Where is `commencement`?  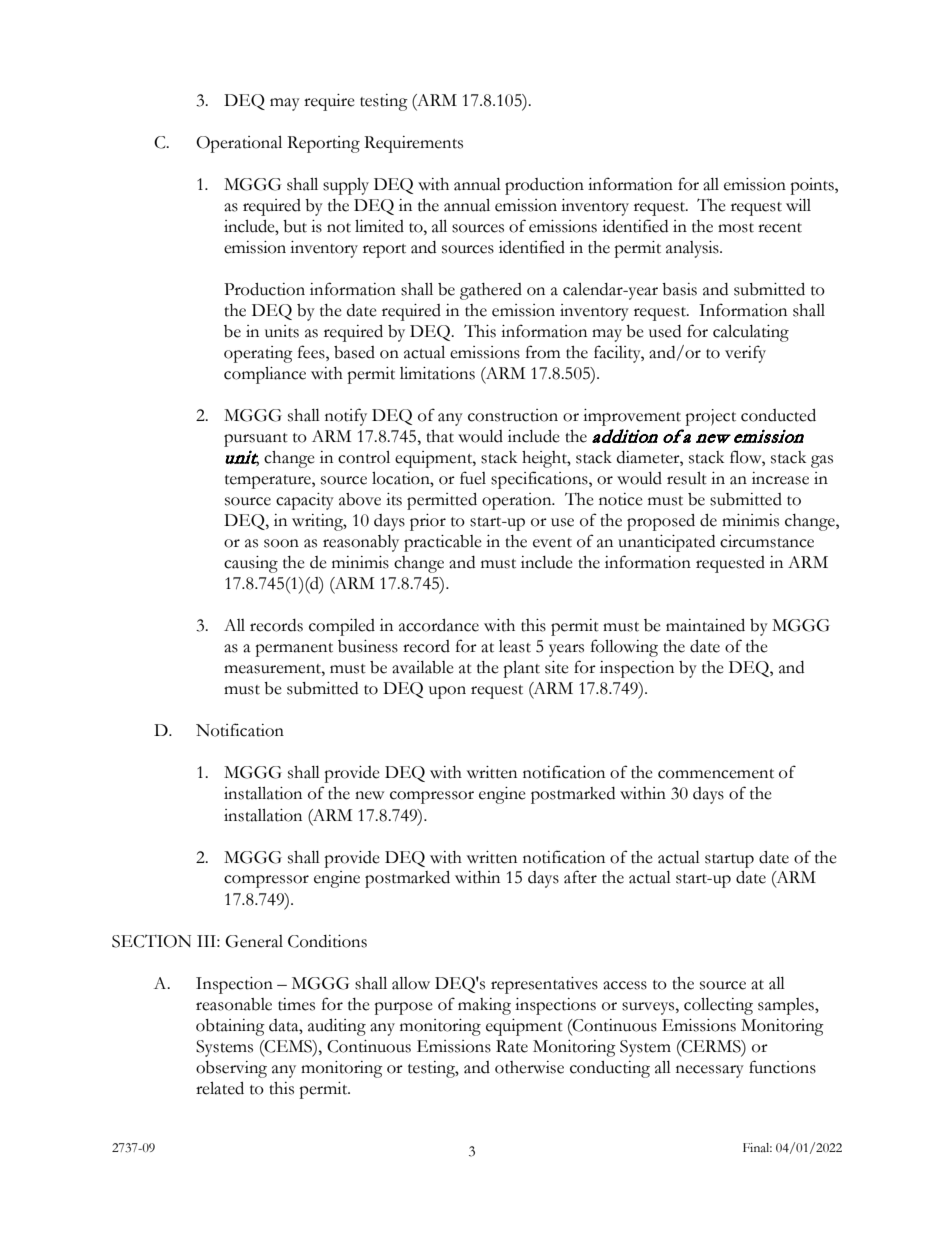
commencement is located at coordinates (716, 774).
